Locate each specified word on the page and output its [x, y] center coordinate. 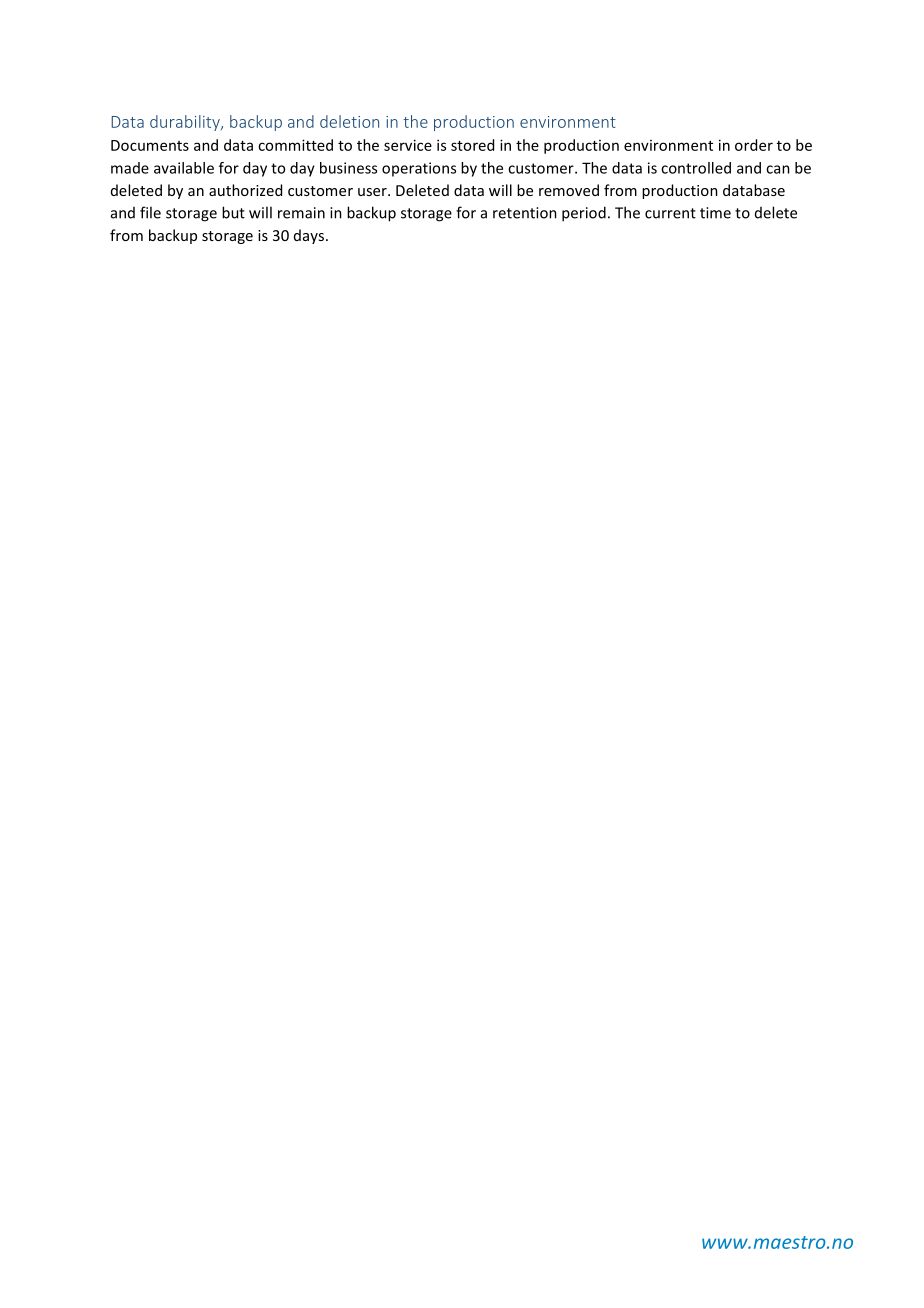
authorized [245, 190]
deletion [349, 121]
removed [569, 190]
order [754, 145]
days [309, 236]
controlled [696, 168]
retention [525, 213]
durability [186, 123]
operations [419, 169]
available [184, 168]
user [373, 192]
